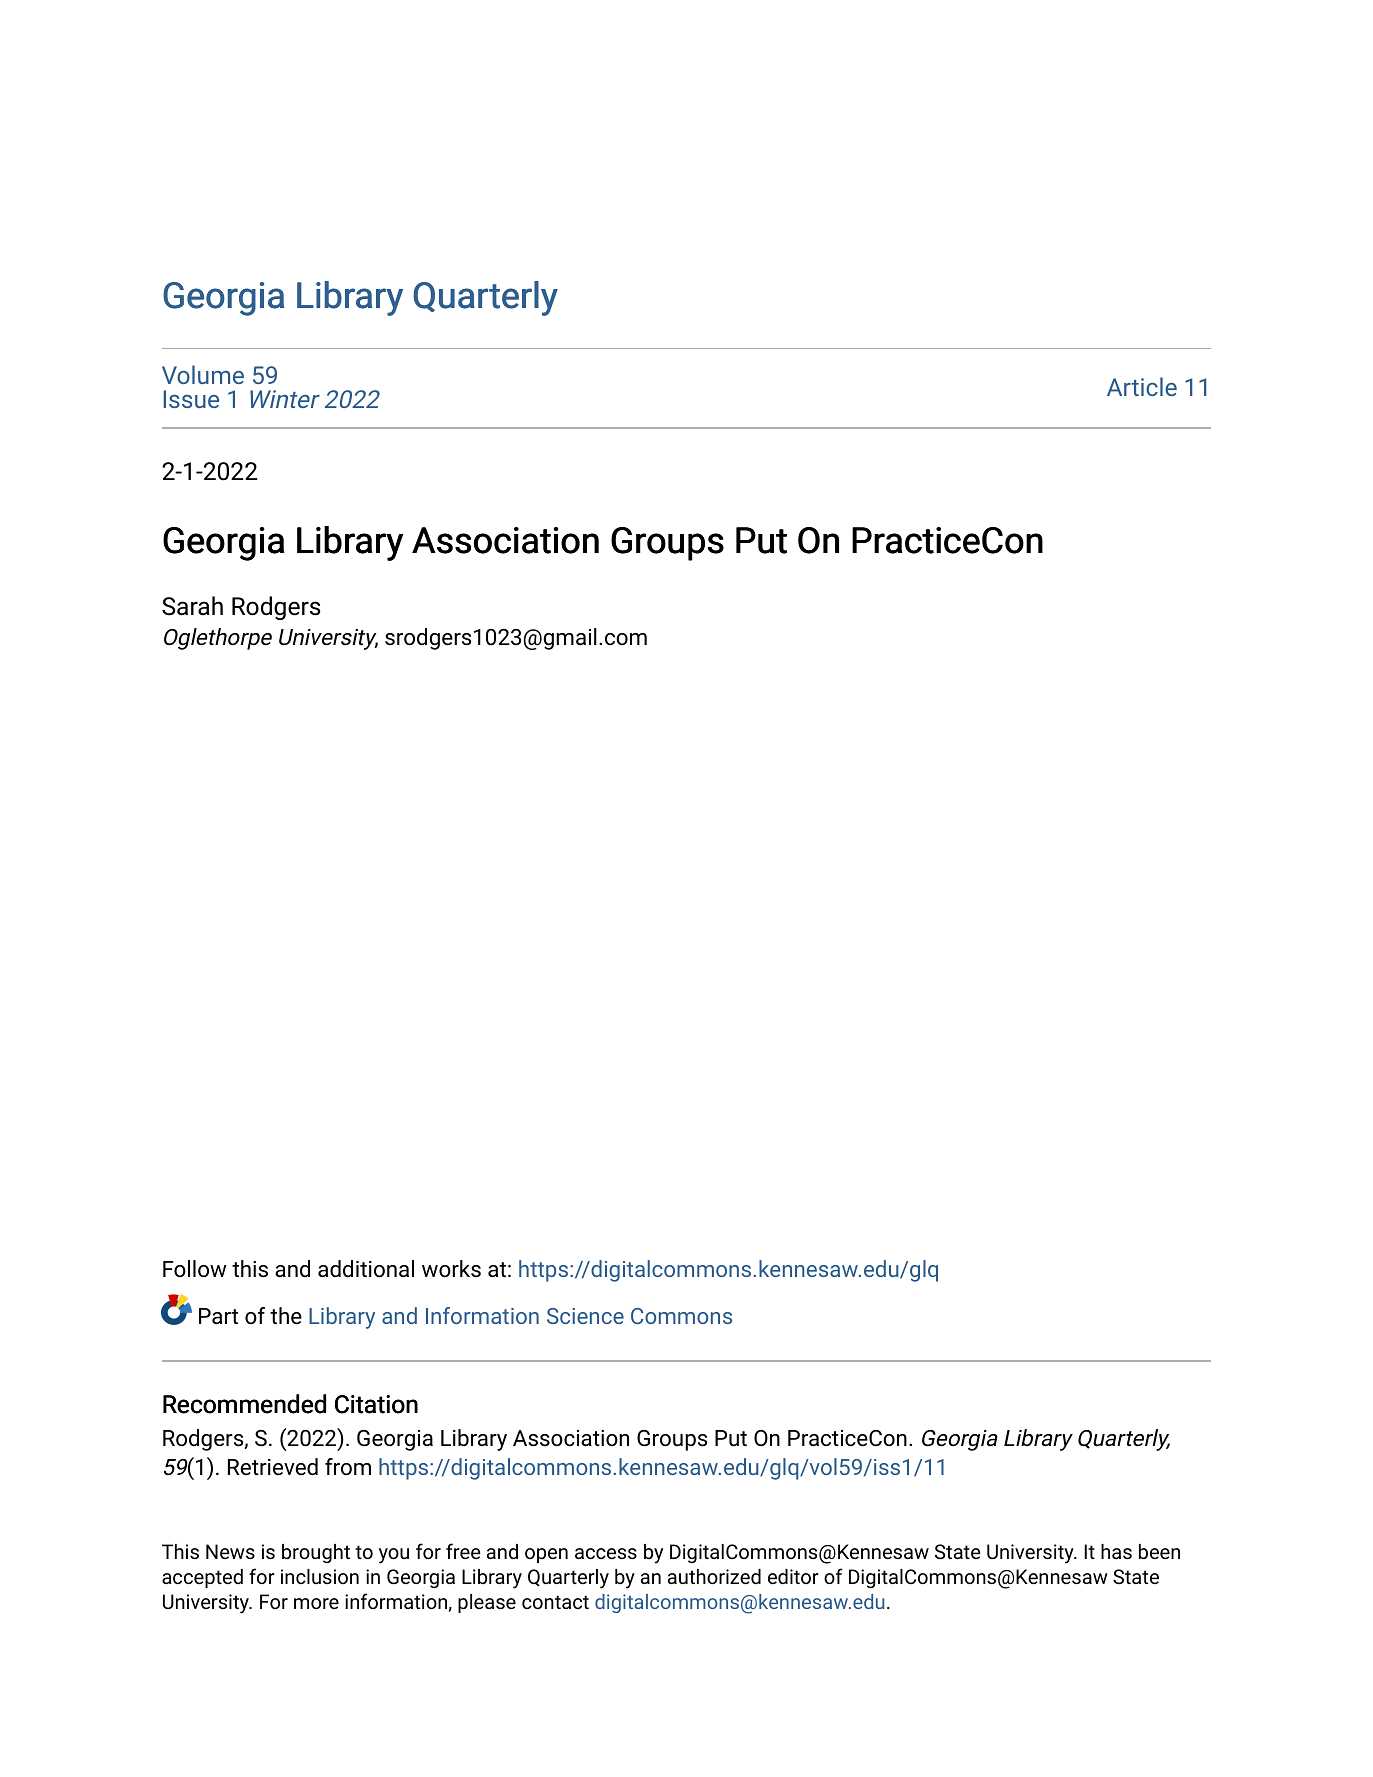  What do you see at coordinates (191, 399) in the screenshot?
I see `Issue` at bounding box center [191, 399].
